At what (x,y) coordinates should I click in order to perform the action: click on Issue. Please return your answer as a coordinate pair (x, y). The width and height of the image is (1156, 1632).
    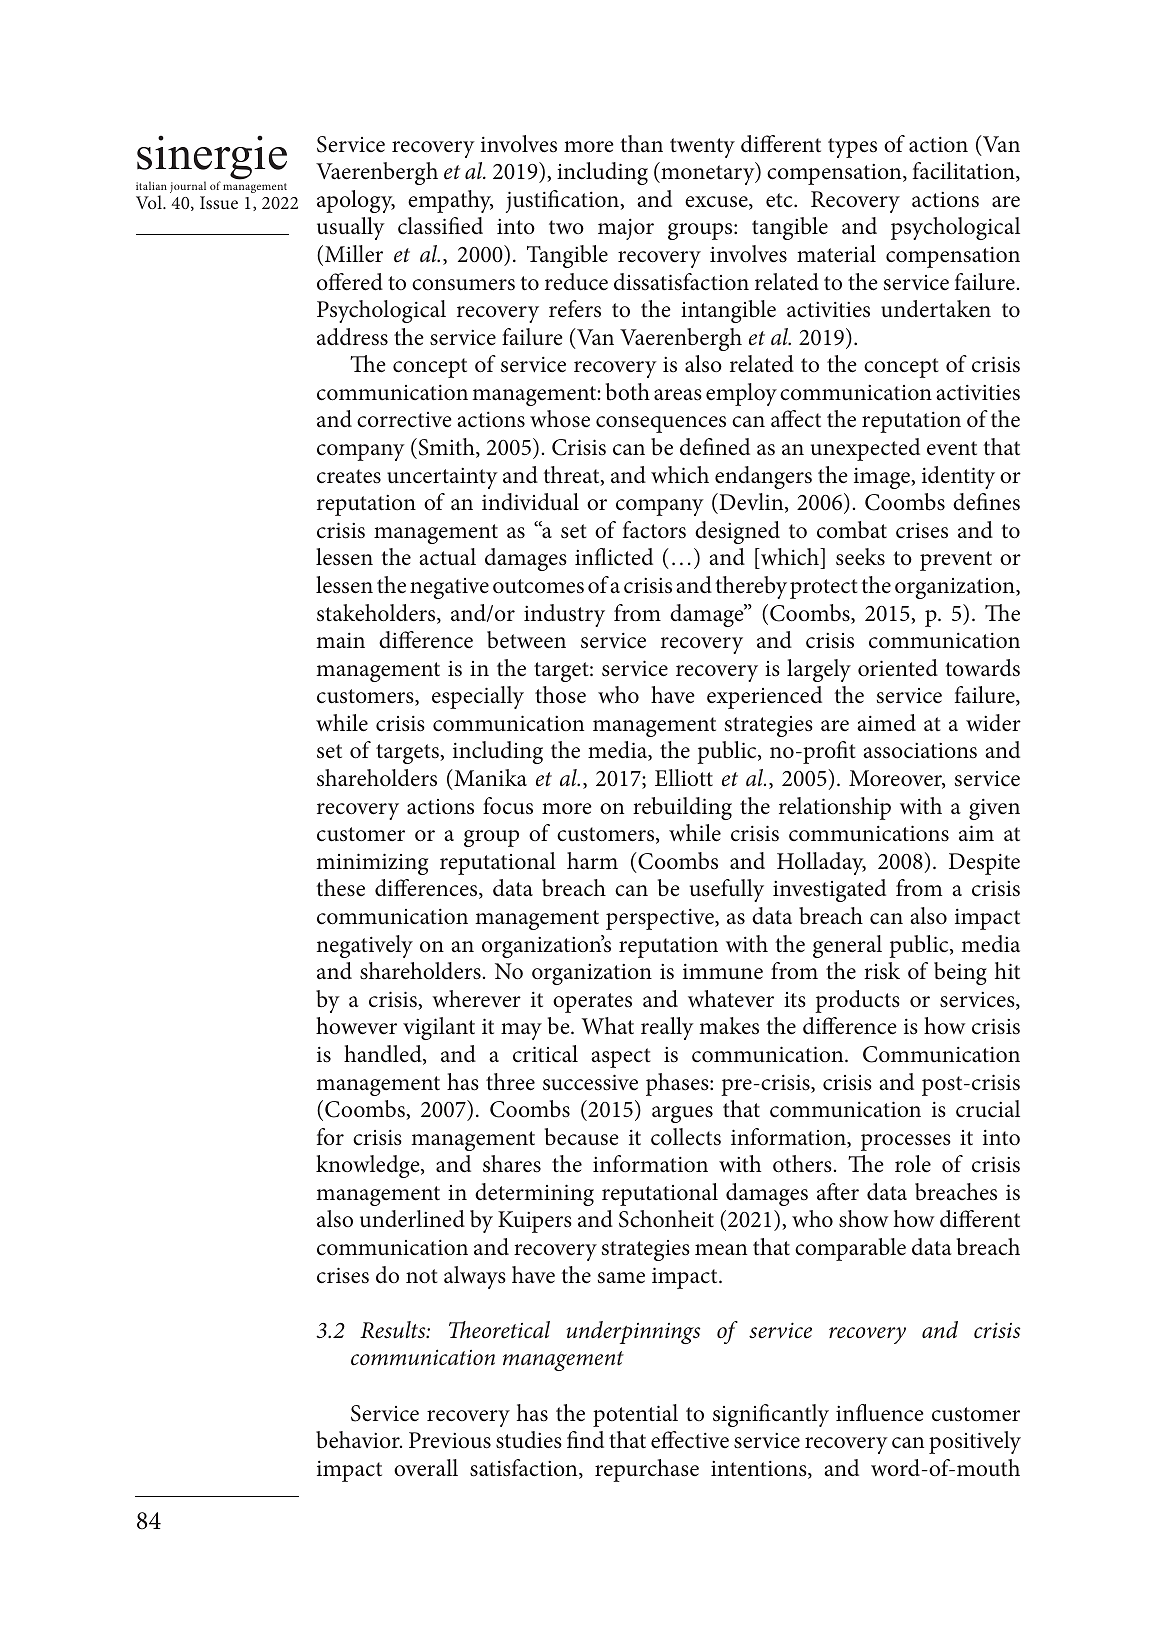
    Looking at the image, I should click on (219, 202).
